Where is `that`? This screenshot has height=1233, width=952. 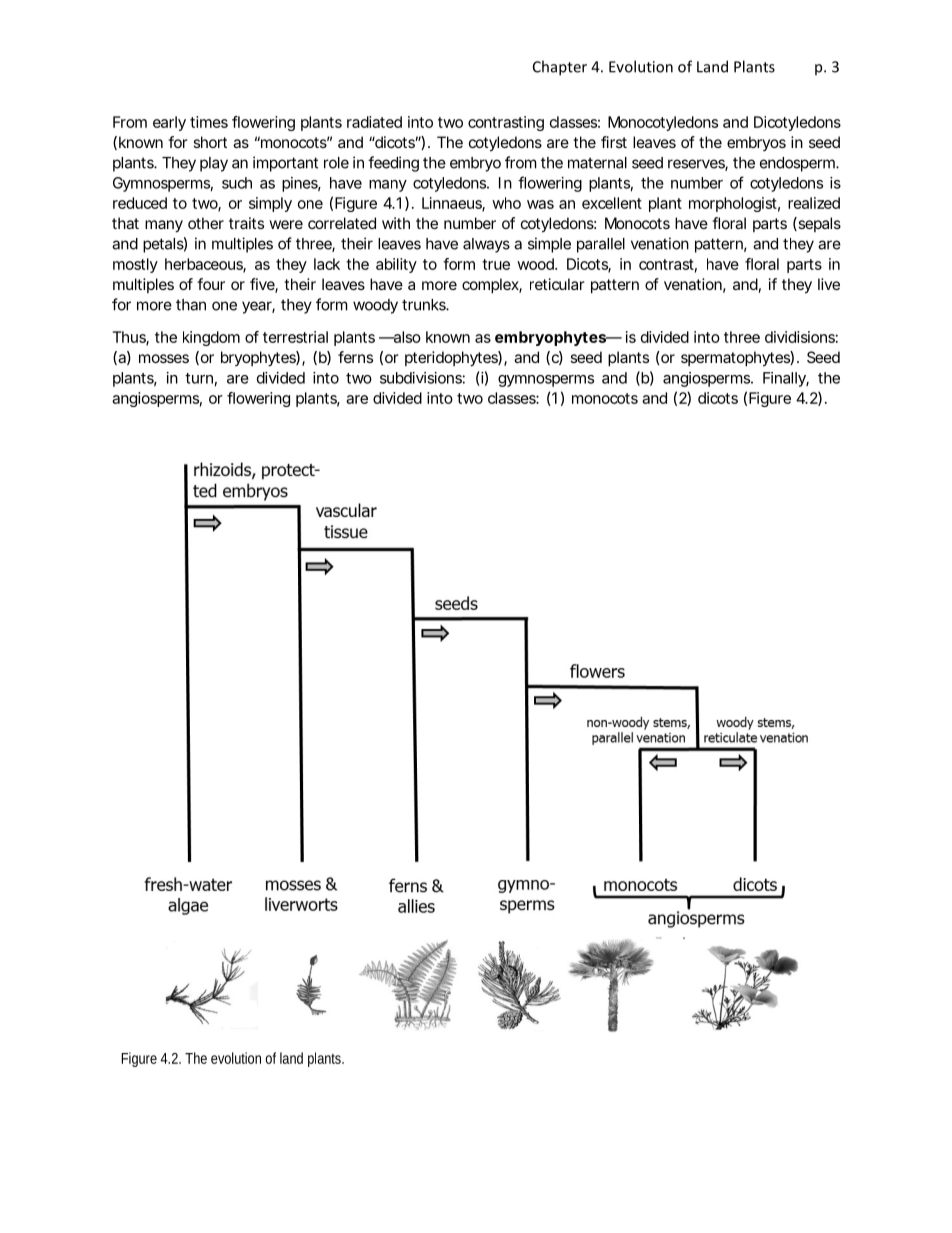 that is located at coordinates (125, 223).
